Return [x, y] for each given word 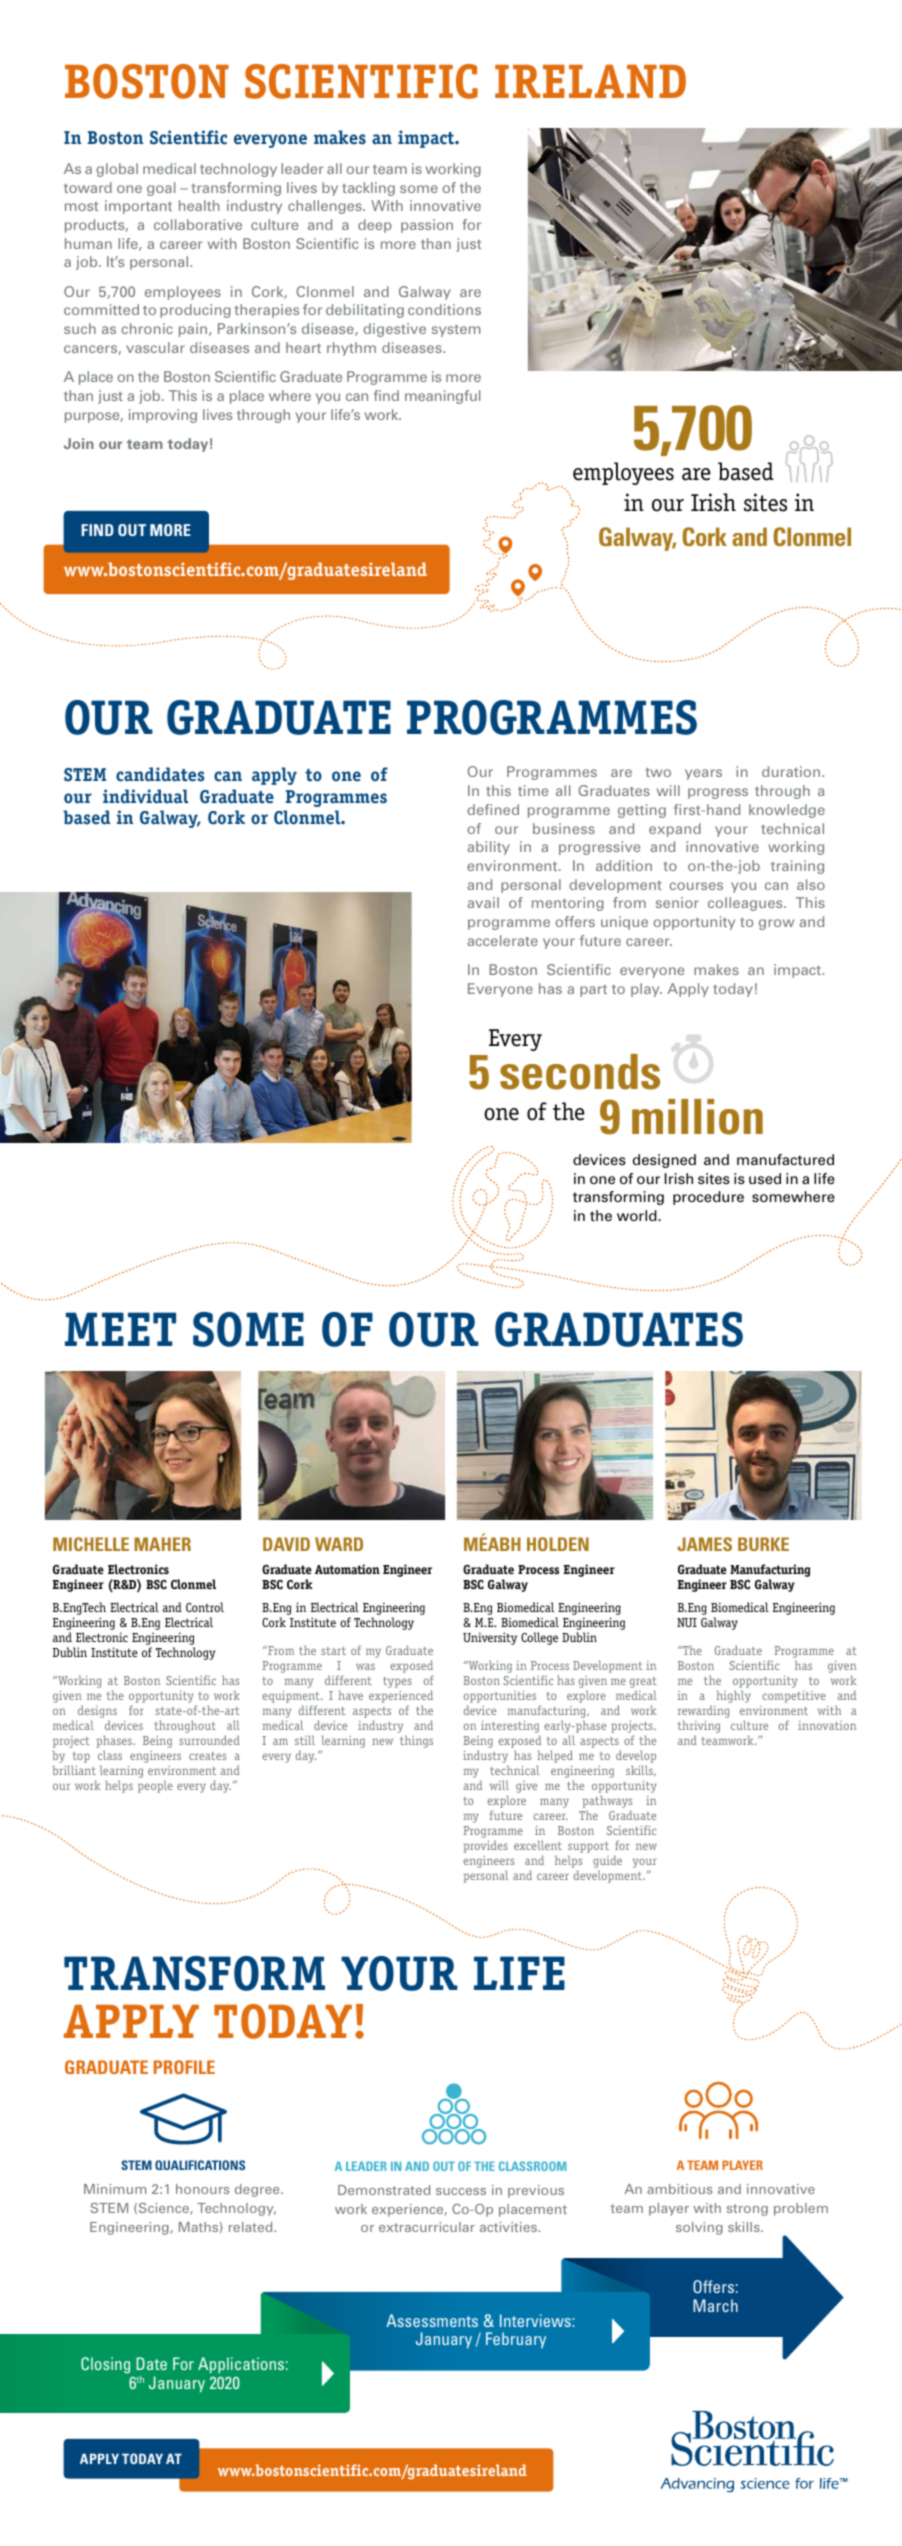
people [155, 1786]
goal [161, 189]
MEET [120, 1329]
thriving [699, 1728]
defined [493, 809]
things [416, 1741]
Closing [105, 2365]
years [703, 774]
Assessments [432, 2320]
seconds [580, 1072]
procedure [708, 1198]
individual [145, 796]
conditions [444, 309]
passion [427, 226]
